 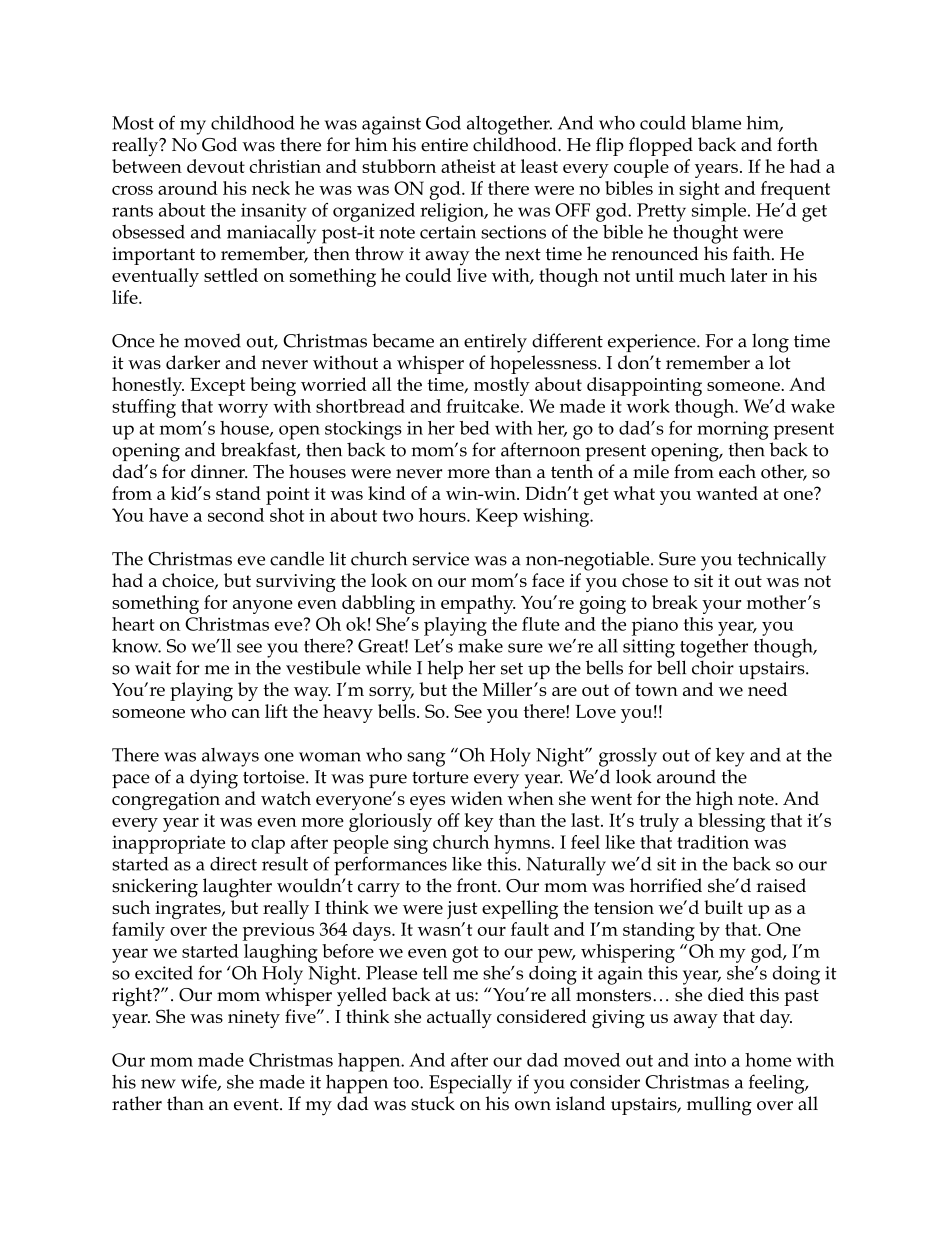 What do you see at coordinates (522, 844) in the page?
I see `hymns` at bounding box center [522, 844].
